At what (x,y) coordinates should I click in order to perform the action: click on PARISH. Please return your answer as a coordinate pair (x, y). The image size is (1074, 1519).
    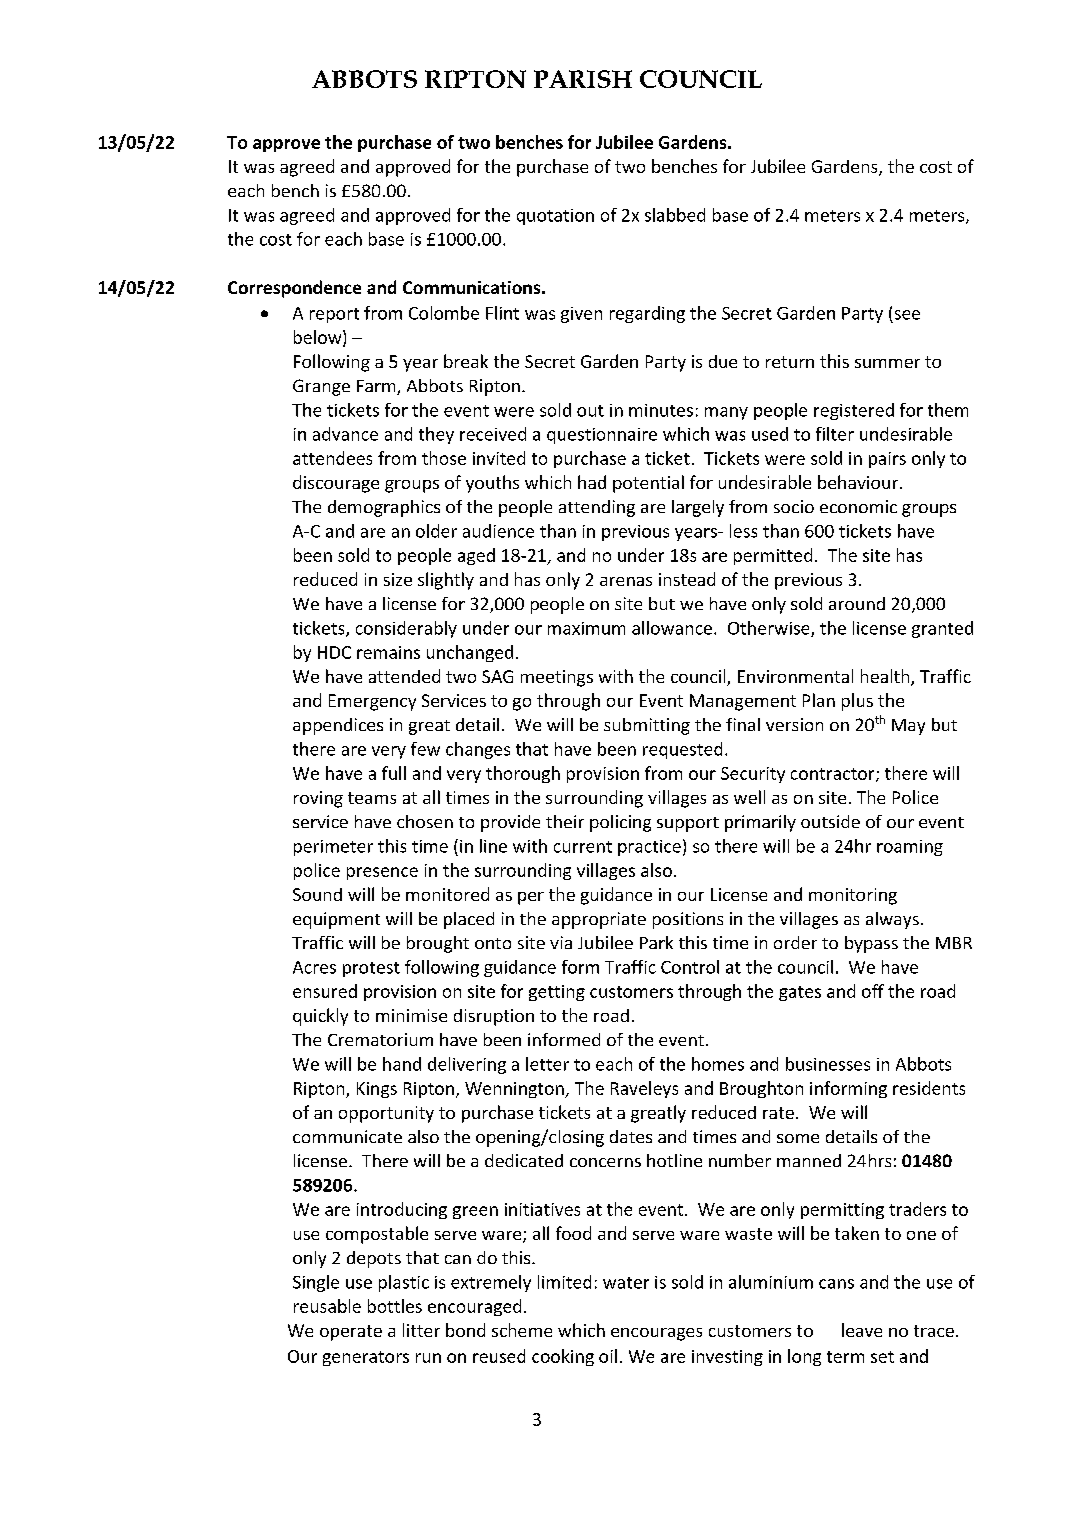
    Looking at the image, I should click on (583, 79).
